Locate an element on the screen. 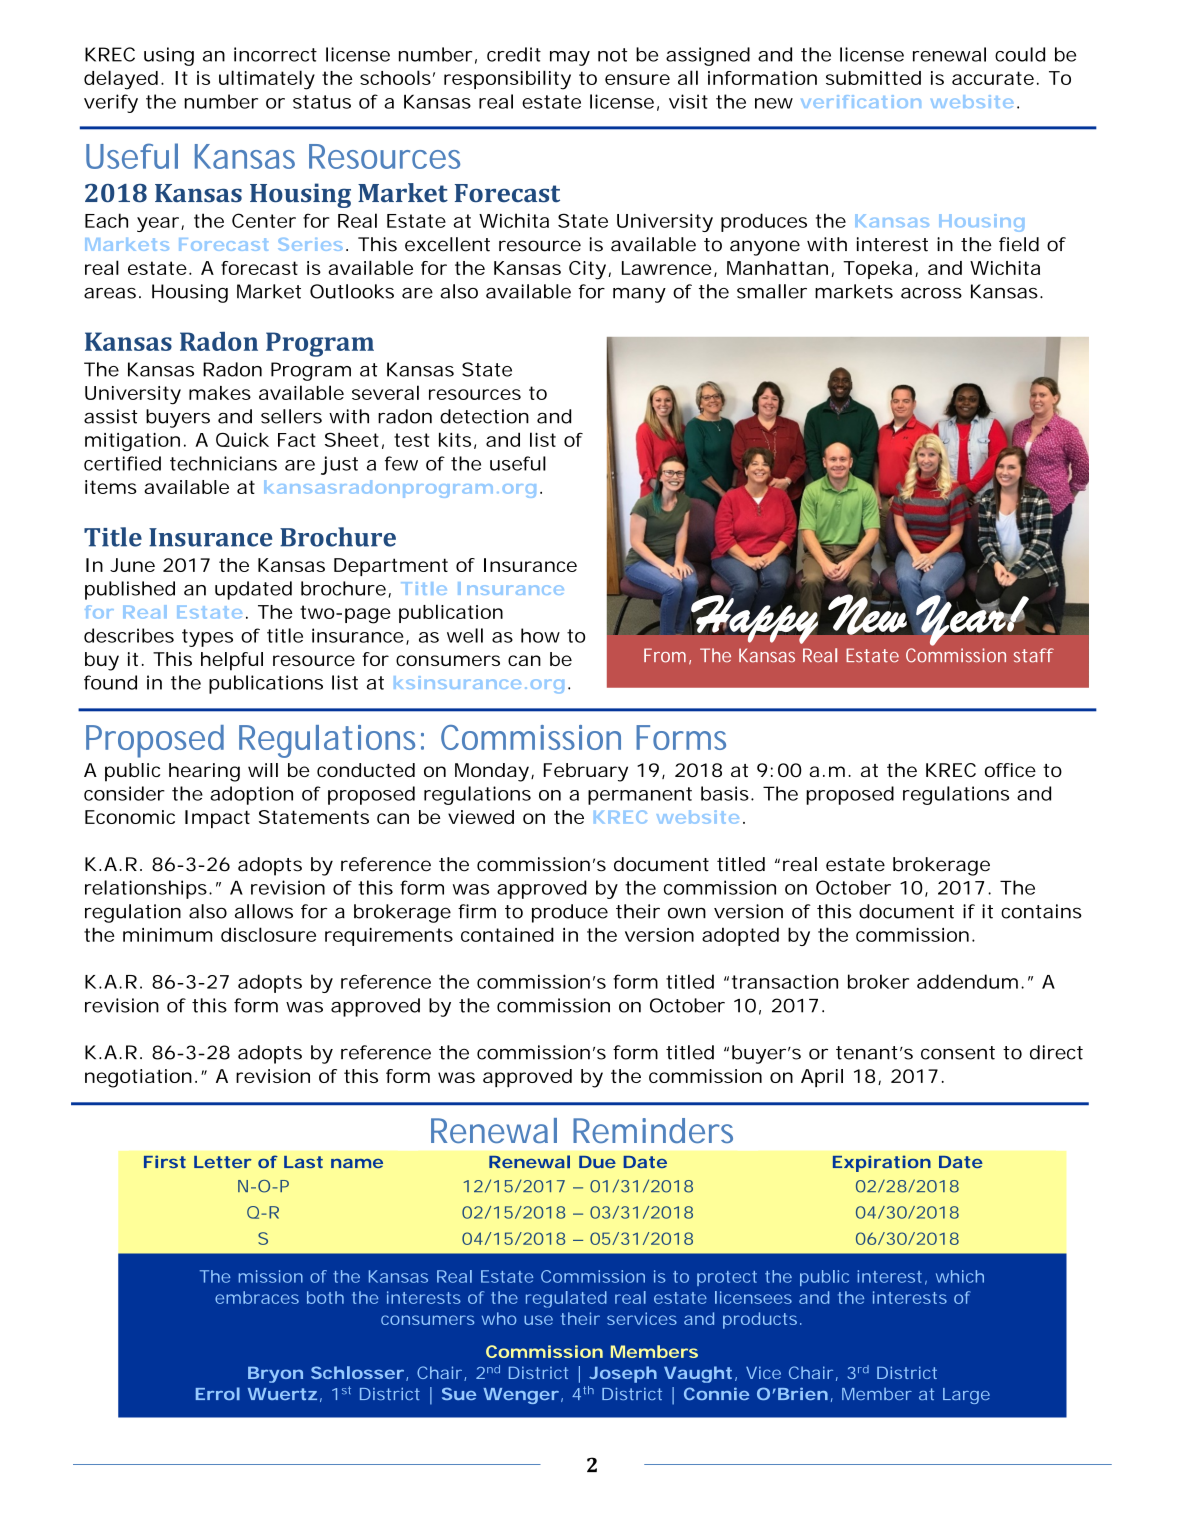  ultimately is located at coordinates (267, 80).
